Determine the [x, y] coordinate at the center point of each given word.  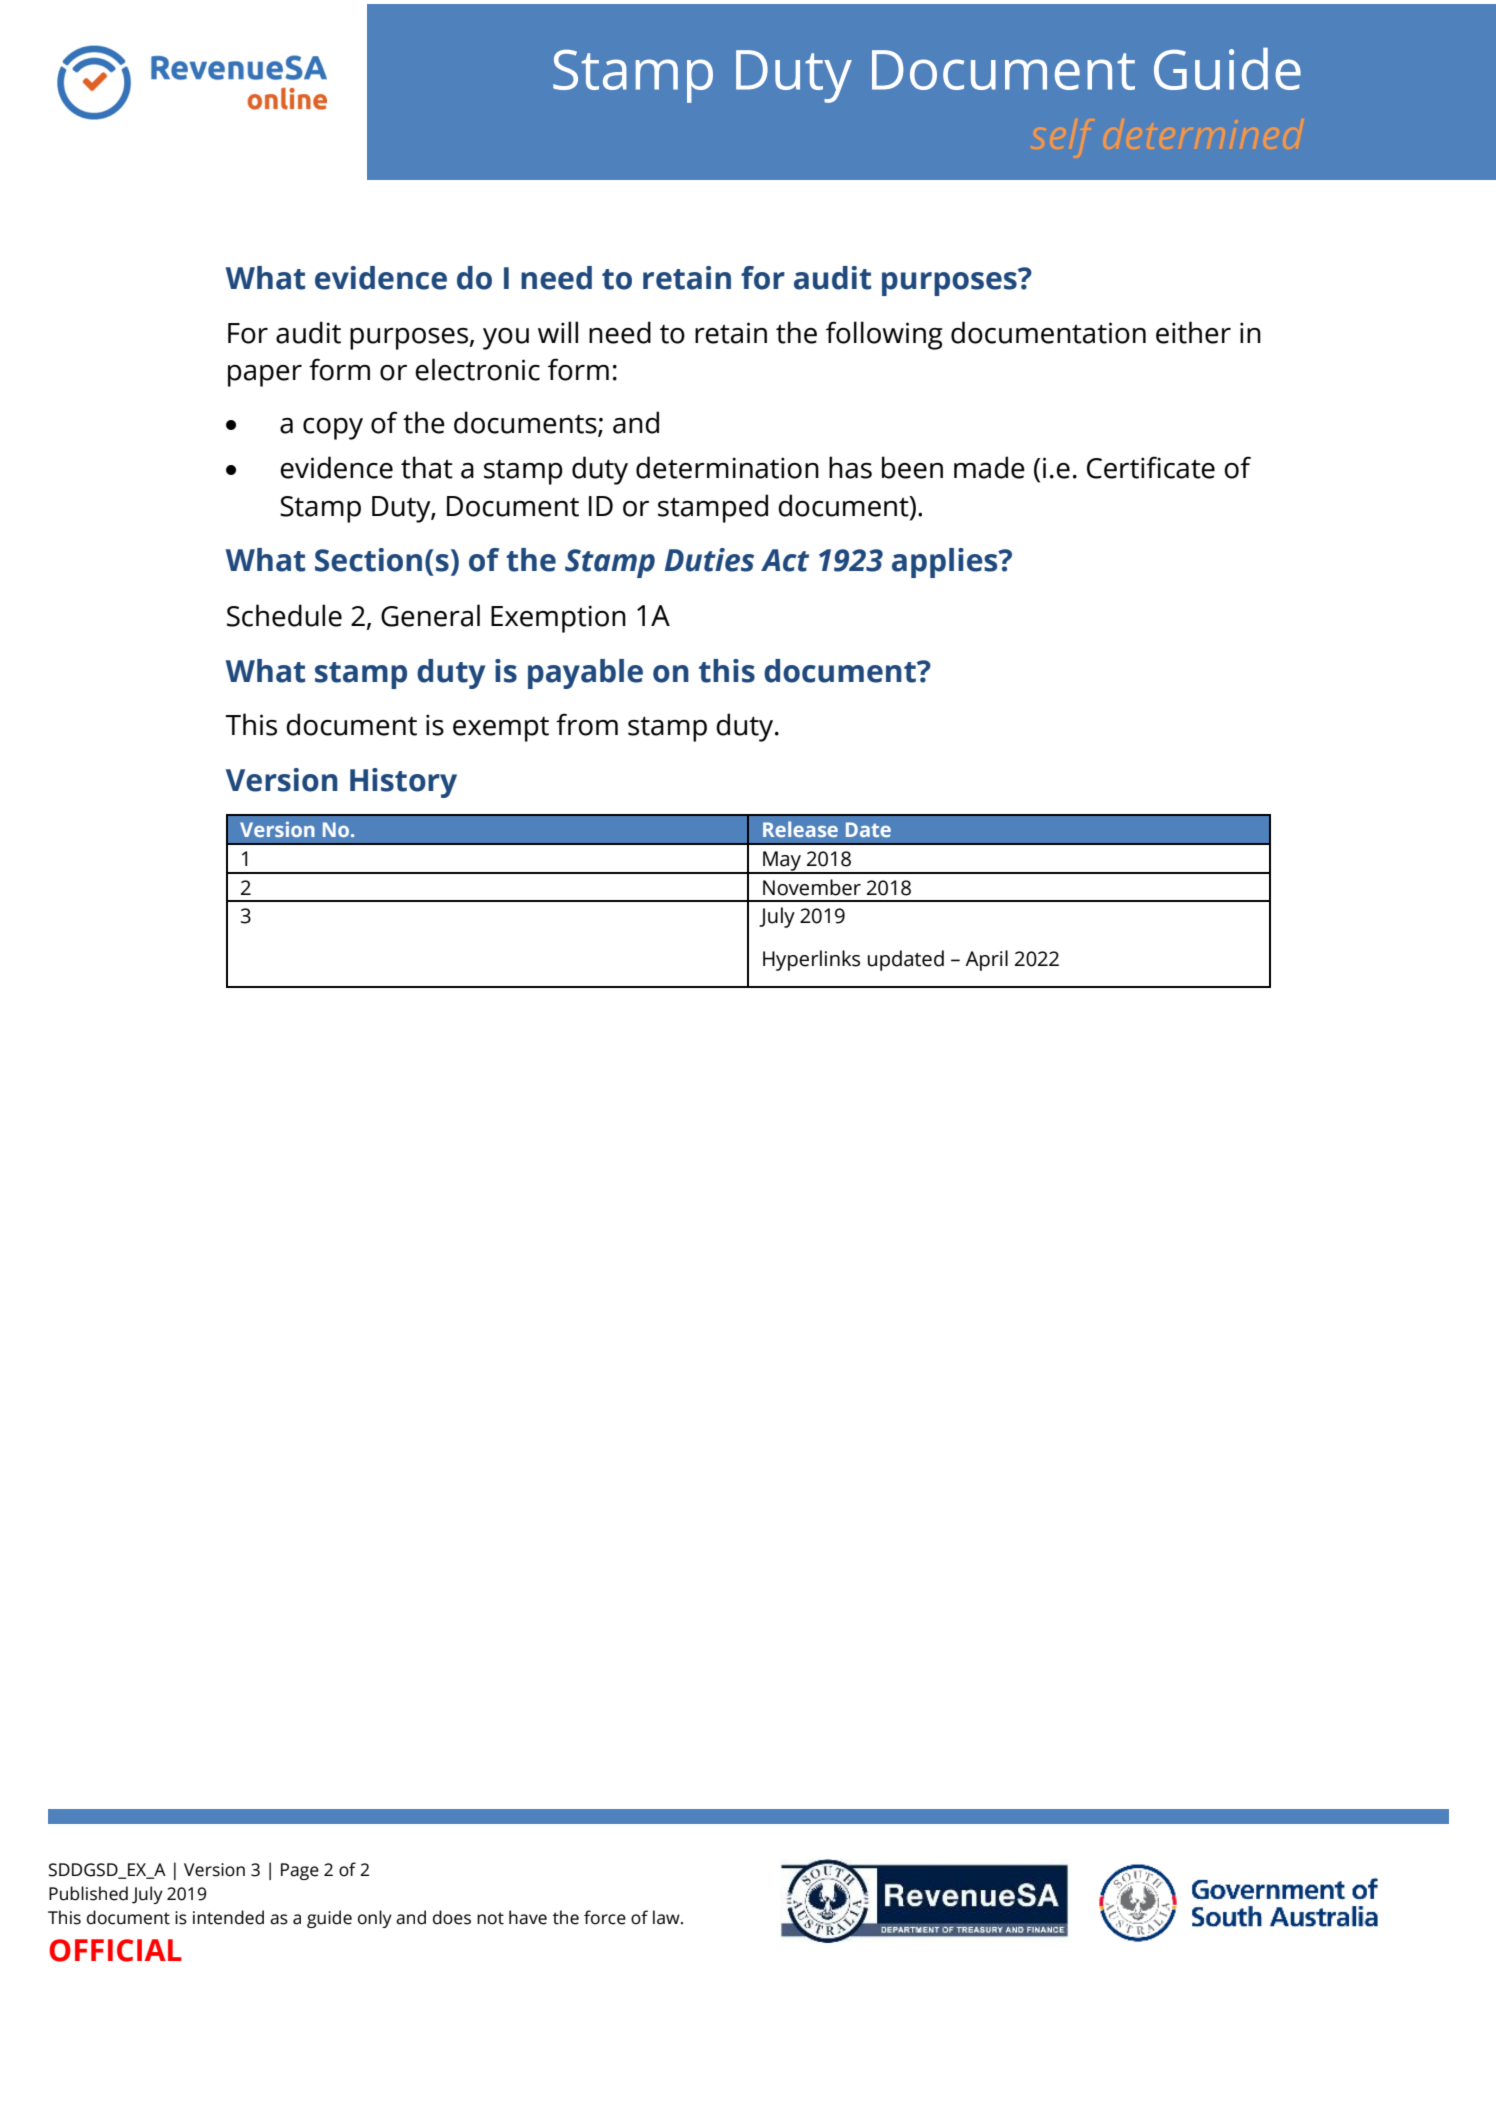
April [986, 960]
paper [265, 376]
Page [300, 1871]
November [812, 887]
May [782, 862]
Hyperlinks [811, 960]
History [403, 783]
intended [228, 1917]
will [558, 332]
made [989, 467]
